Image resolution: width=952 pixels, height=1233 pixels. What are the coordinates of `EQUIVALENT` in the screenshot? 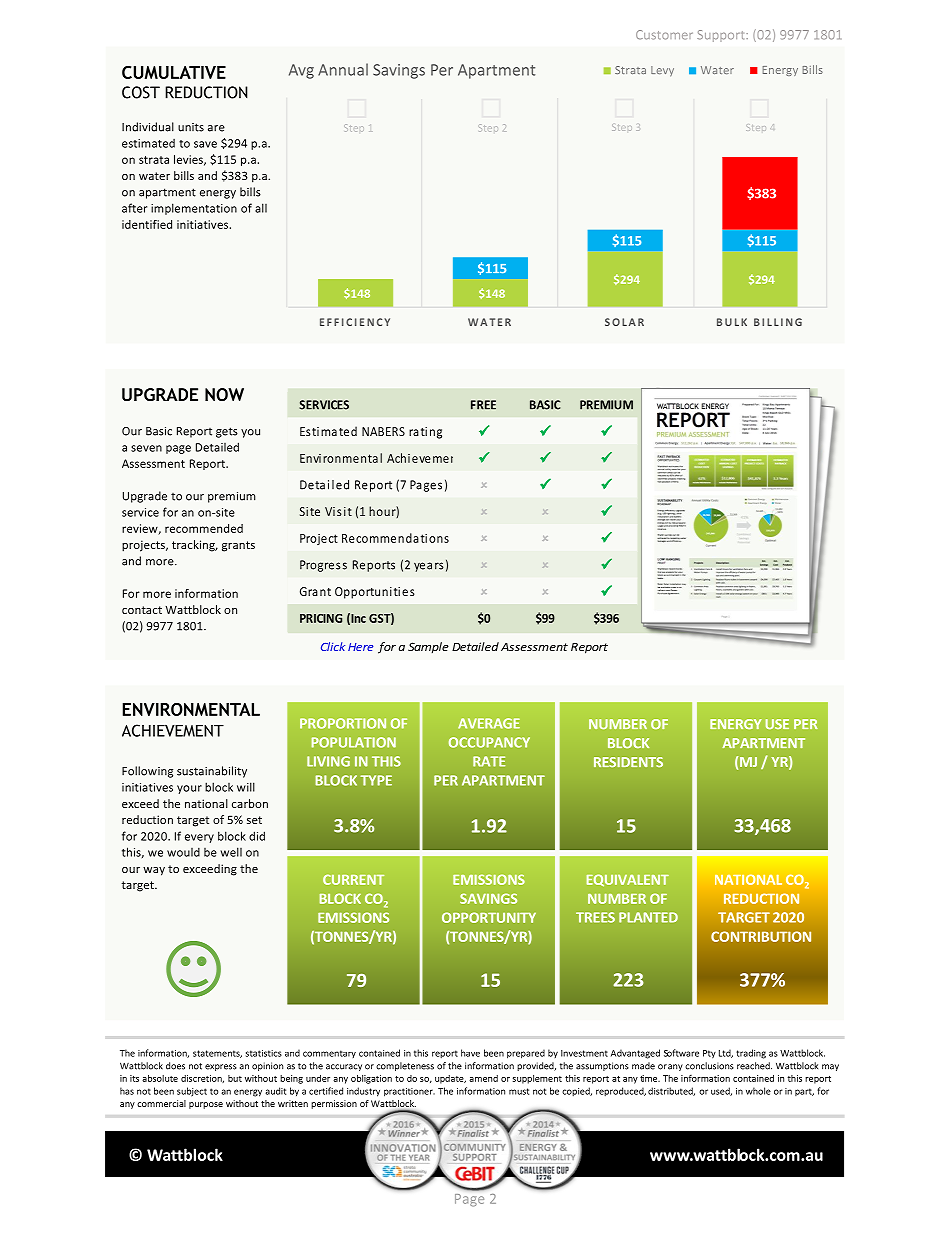 It's located at (628, 880).
